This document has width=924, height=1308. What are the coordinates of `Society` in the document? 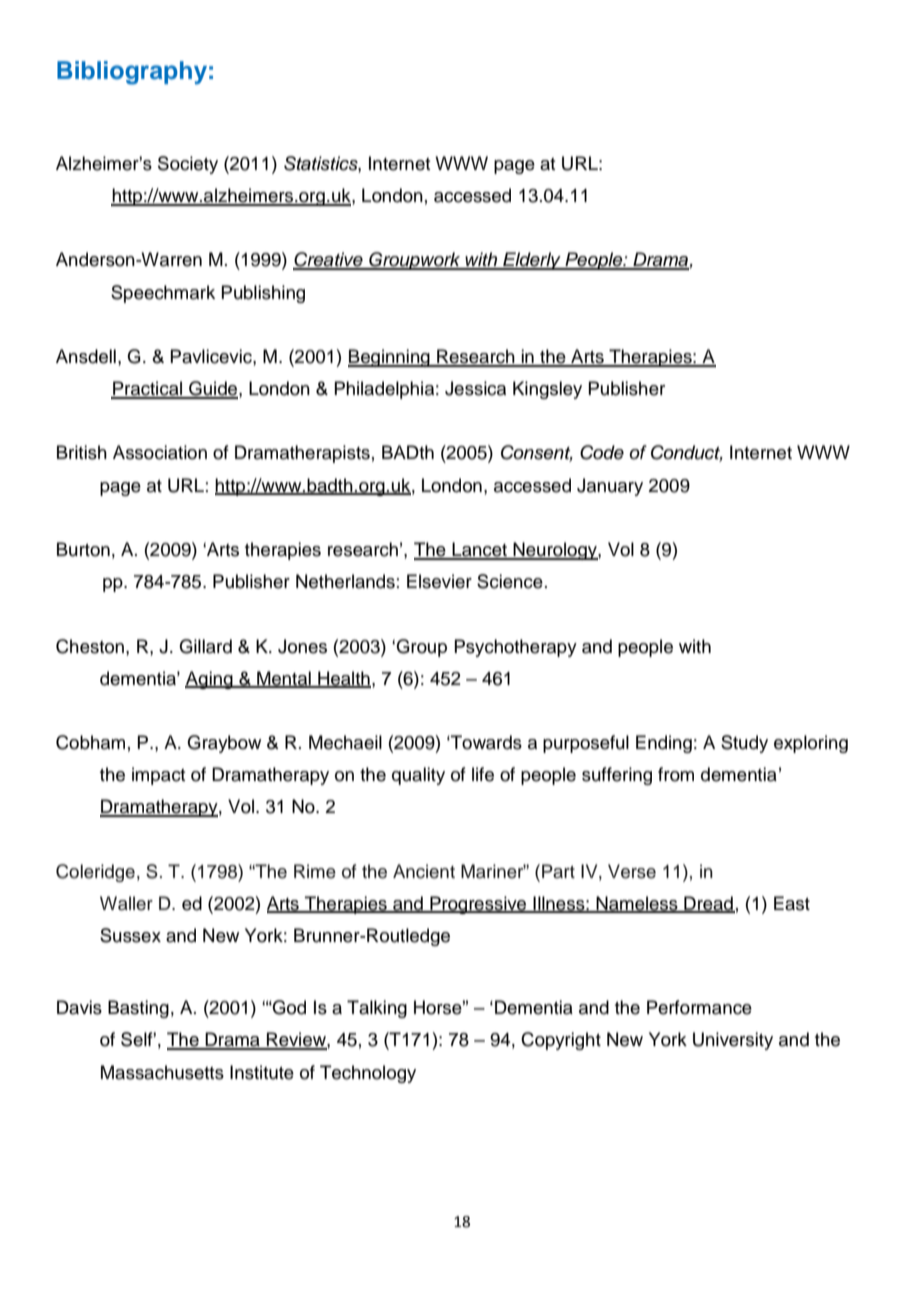 It's located at (188, 165).
